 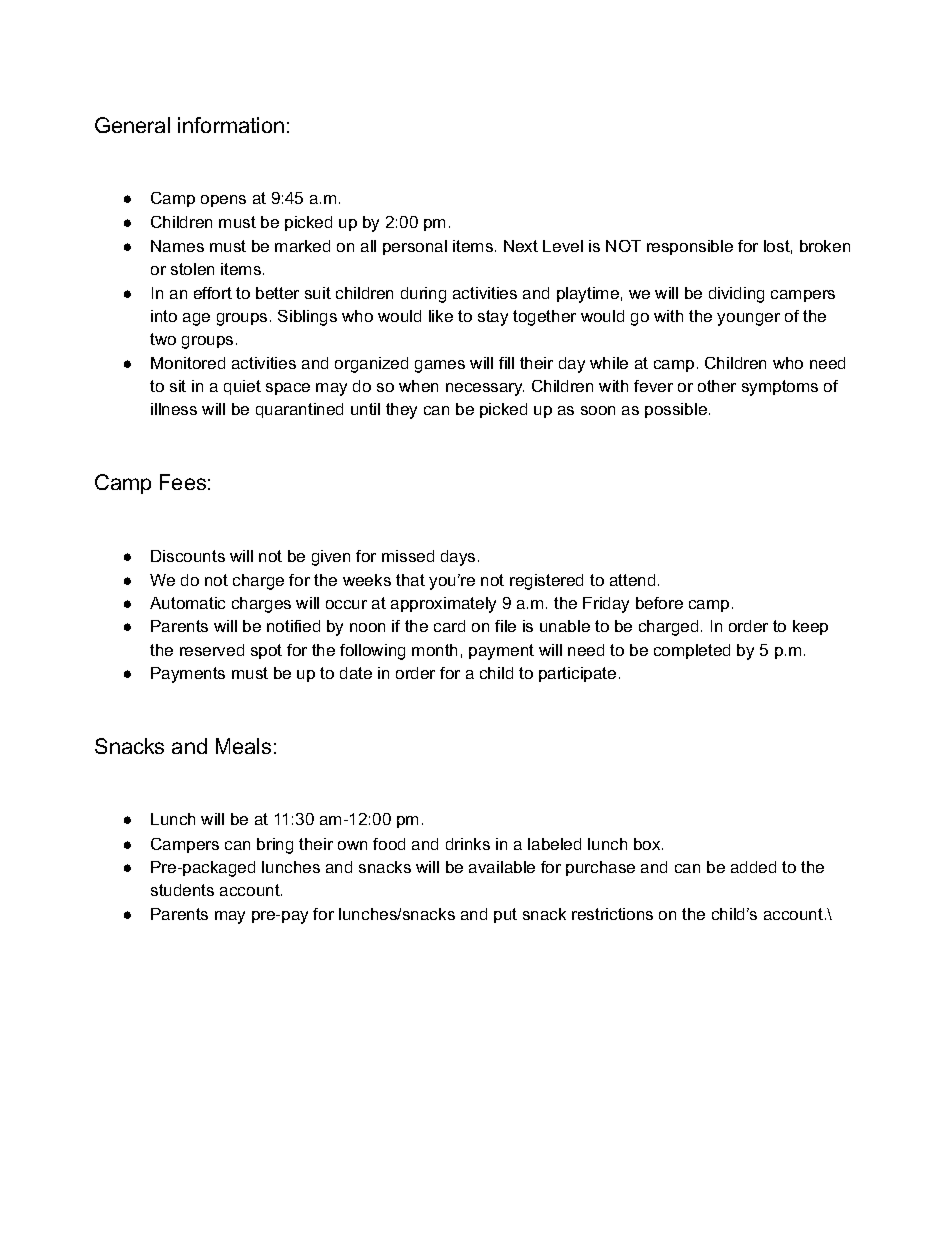 What do you see at coordinates (692, 651) in the page?
I see `completed` at bounding box center [692, 651].
